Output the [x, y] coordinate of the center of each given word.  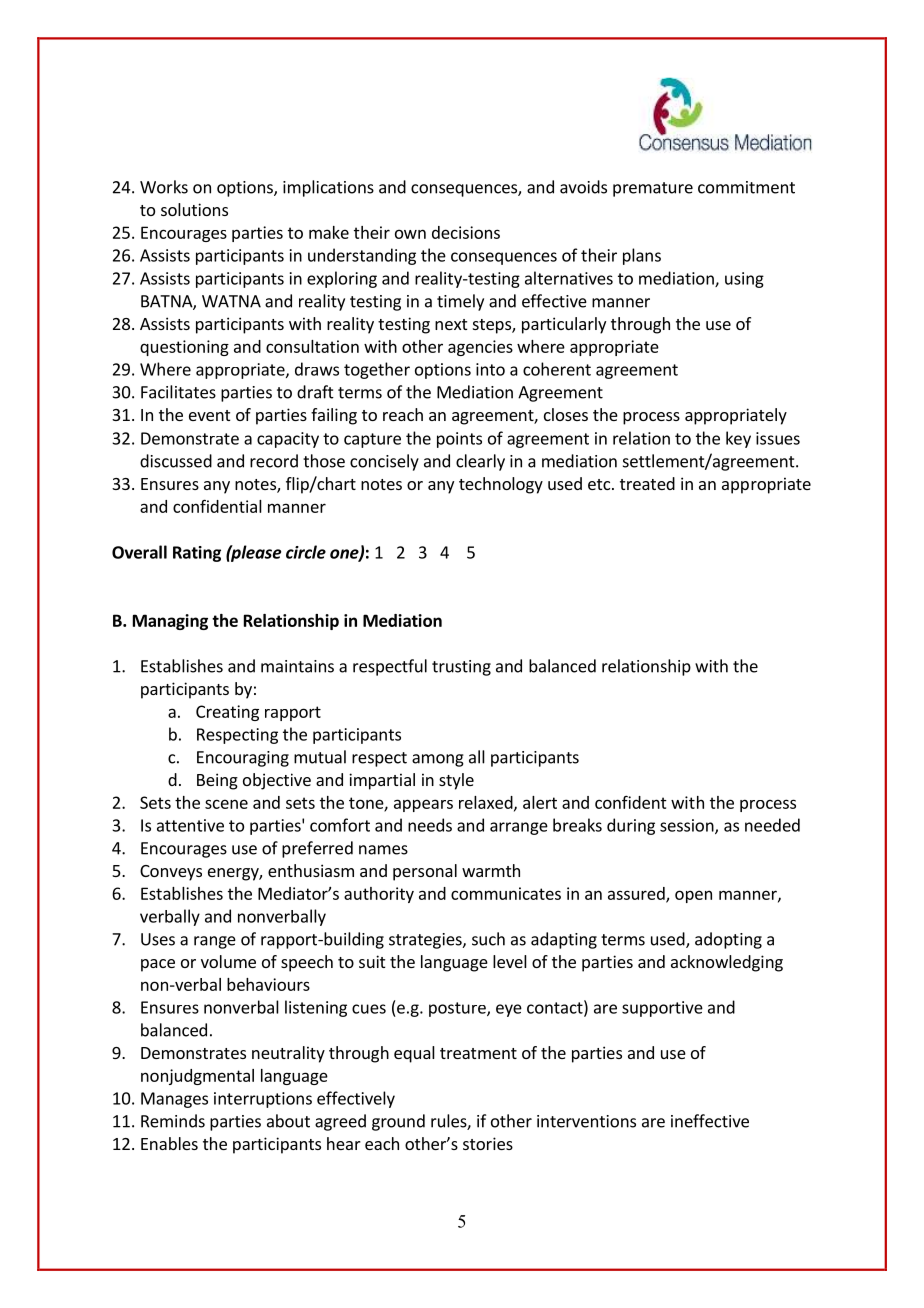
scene [226, 804]
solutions [194, 209]
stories [488, 1143]
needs [430, 825]
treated [647, 483]
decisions [466, 232]
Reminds [173, 1121]
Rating [197, 554]
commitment [746, 187]
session [688, 826]
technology [501, 485]
